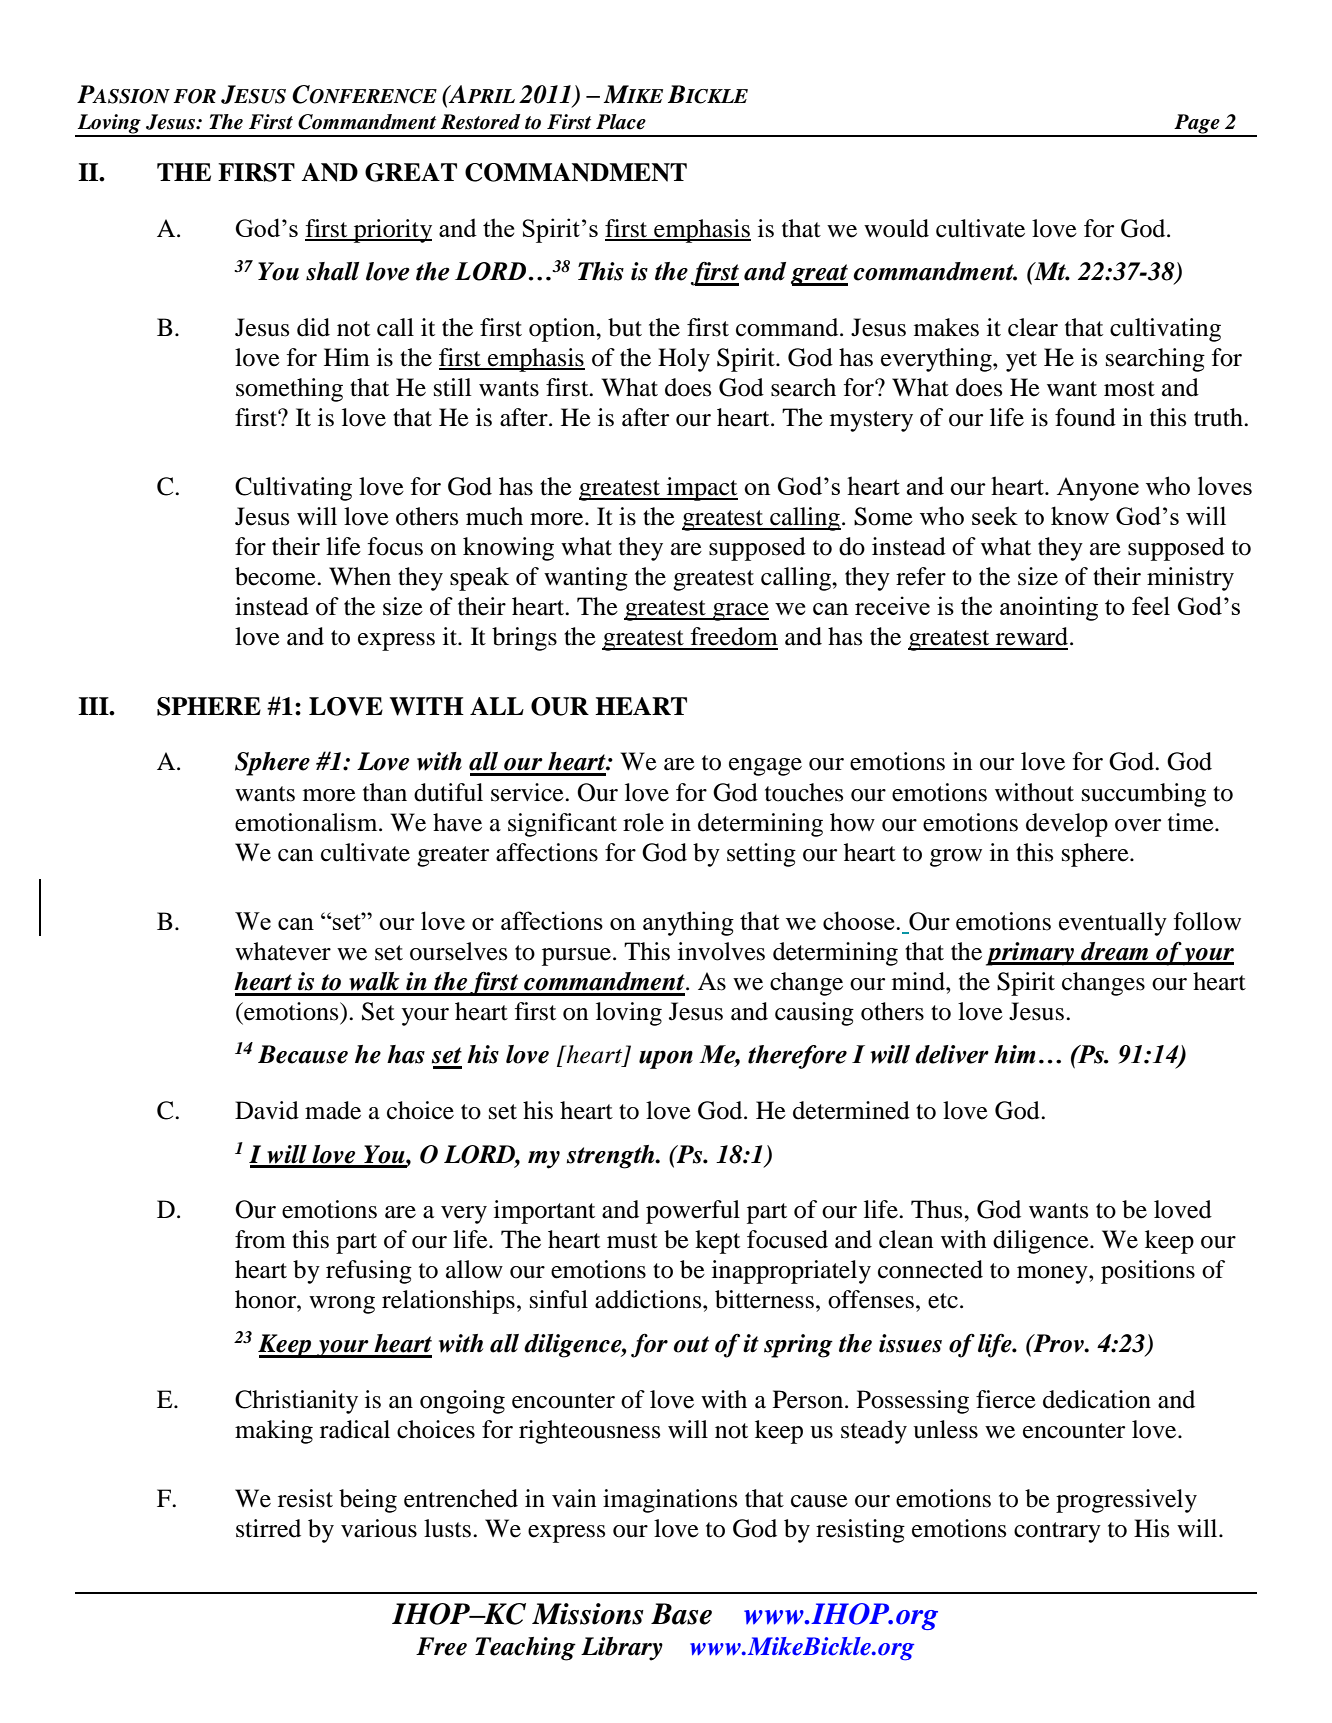 The width and height of the image is (1332, 1723). Describe the element at coordinates (1057, 1532) in the image. I see `contrary` at that location.
